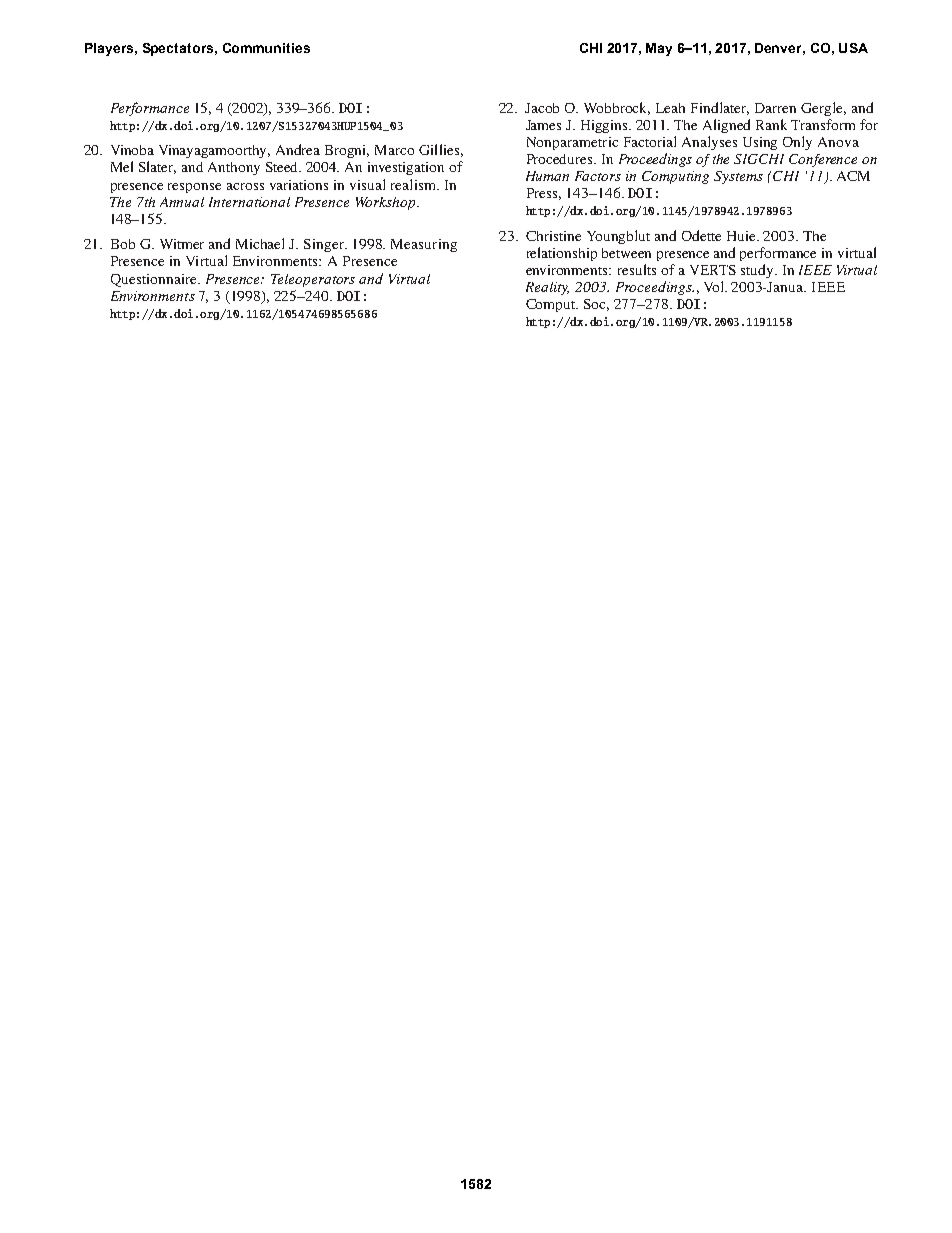 Image resolution: width=952 pixels, height=1233 pixels. What do you see at coordinates (266, 48) in the screenshot?
I see `Communities` at bounding box center [266, 48].
